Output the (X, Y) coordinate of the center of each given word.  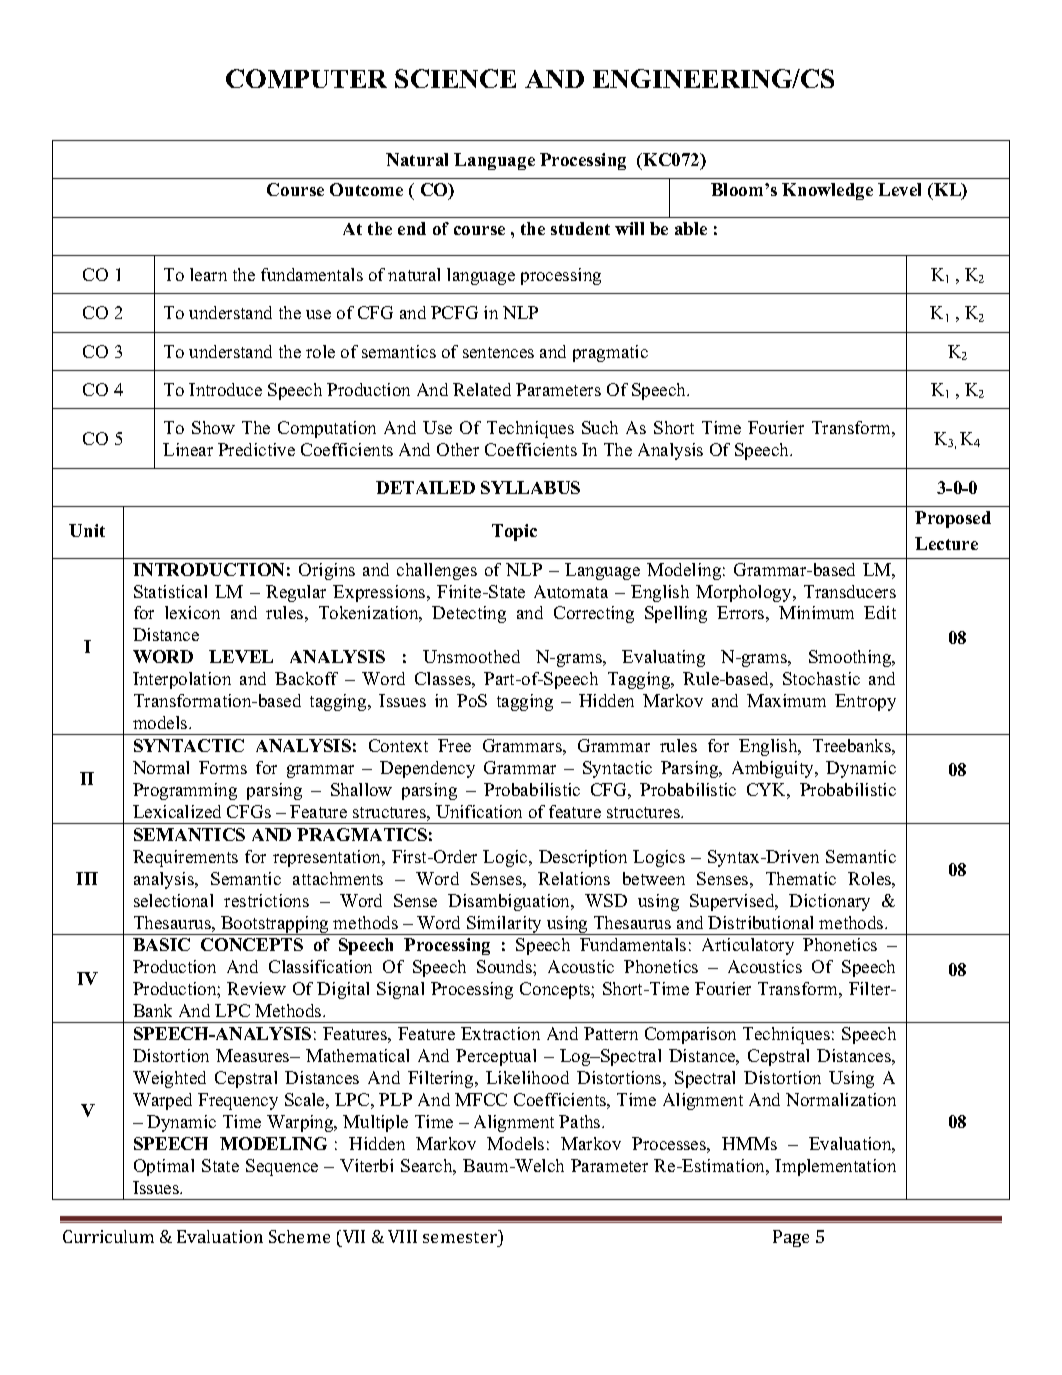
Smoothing (851, 658)
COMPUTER (306, 78)
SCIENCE (455, 78)
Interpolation (182, 680)
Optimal (164, 1167)
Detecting (469, 614)
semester (461, 1236)
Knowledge (827, 191)
